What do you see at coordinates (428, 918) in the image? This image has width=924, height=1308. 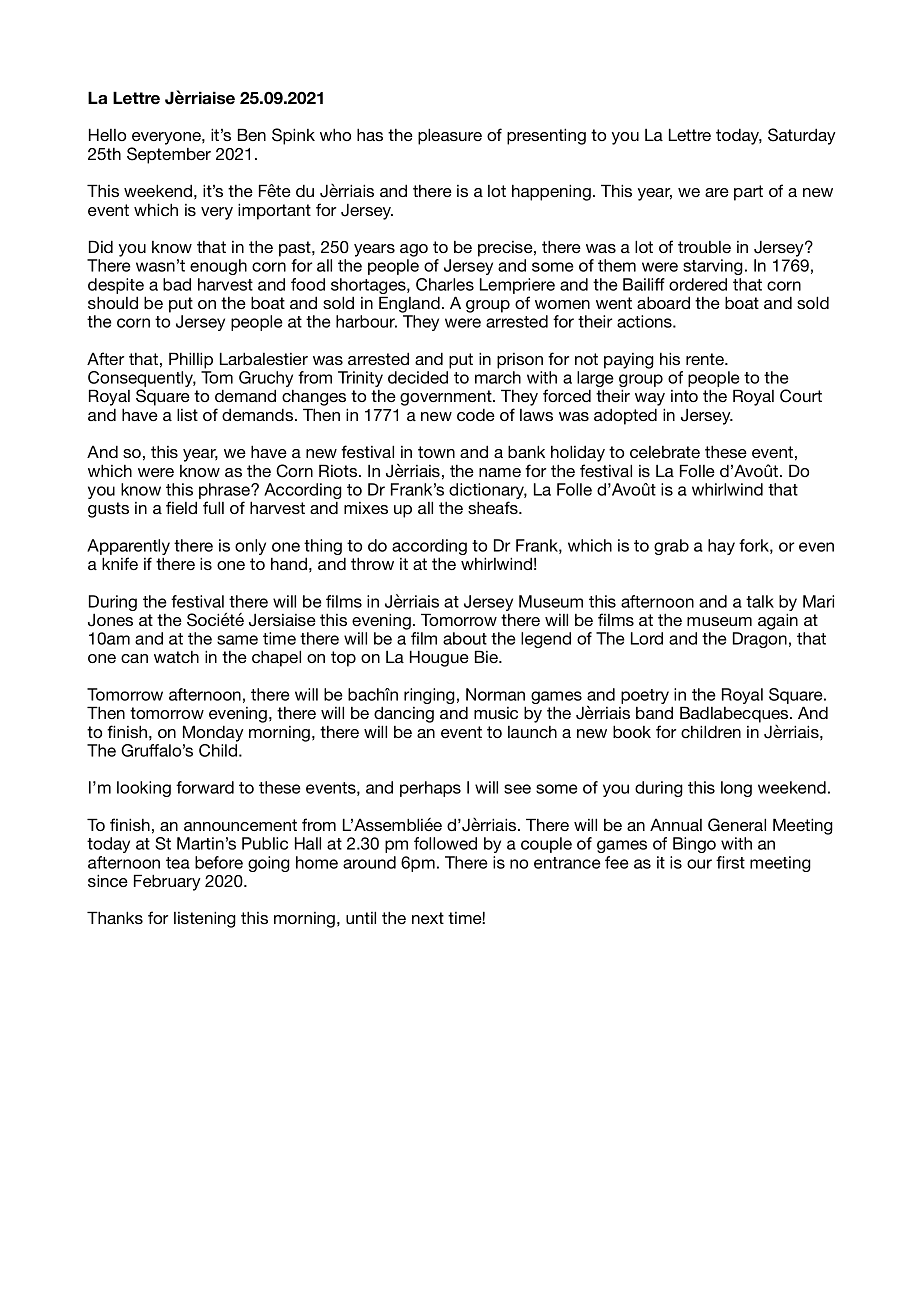 I see `next` at bounding box center [428, 918].
